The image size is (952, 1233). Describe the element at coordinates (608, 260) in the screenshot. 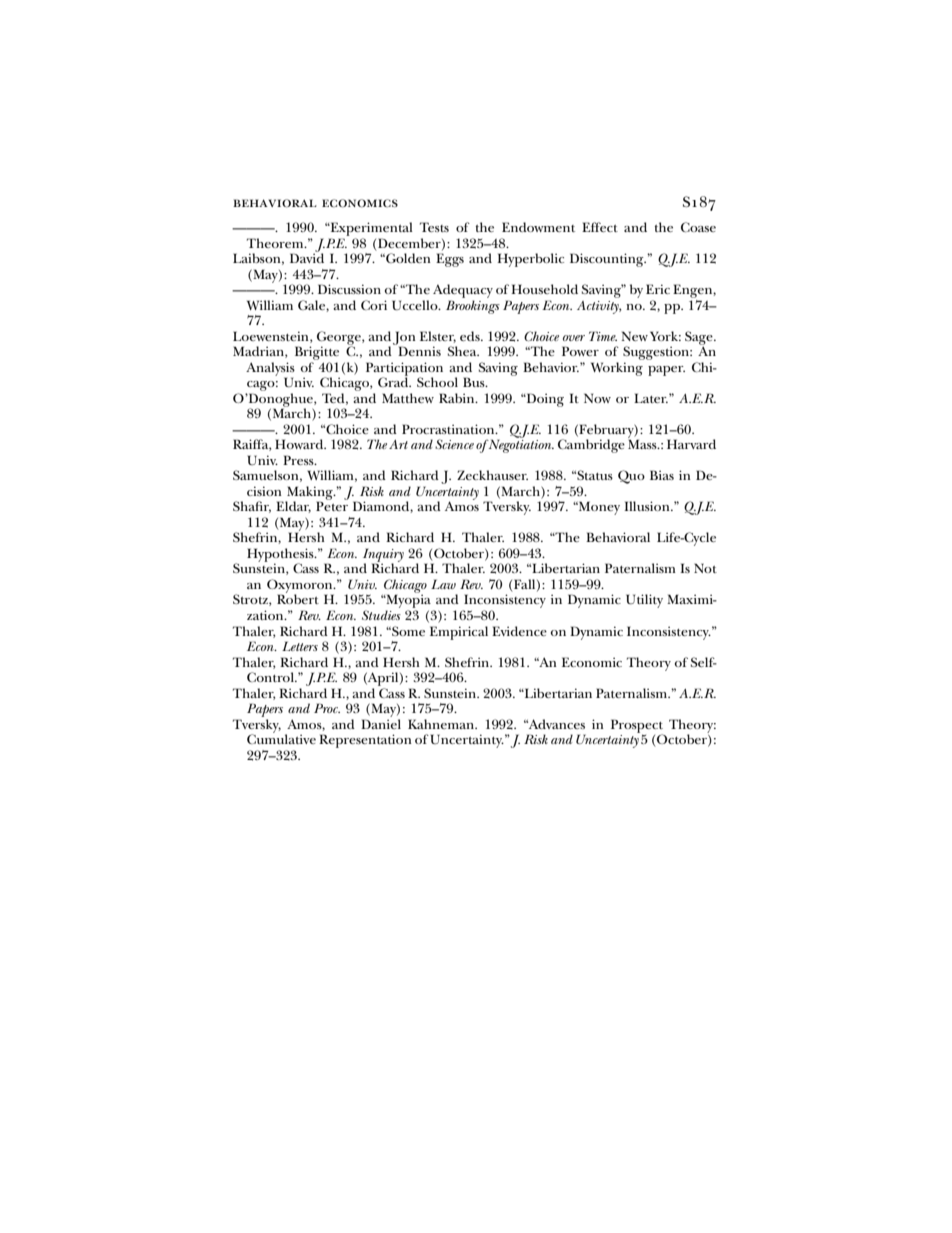

I see `Discounting` at that location.
